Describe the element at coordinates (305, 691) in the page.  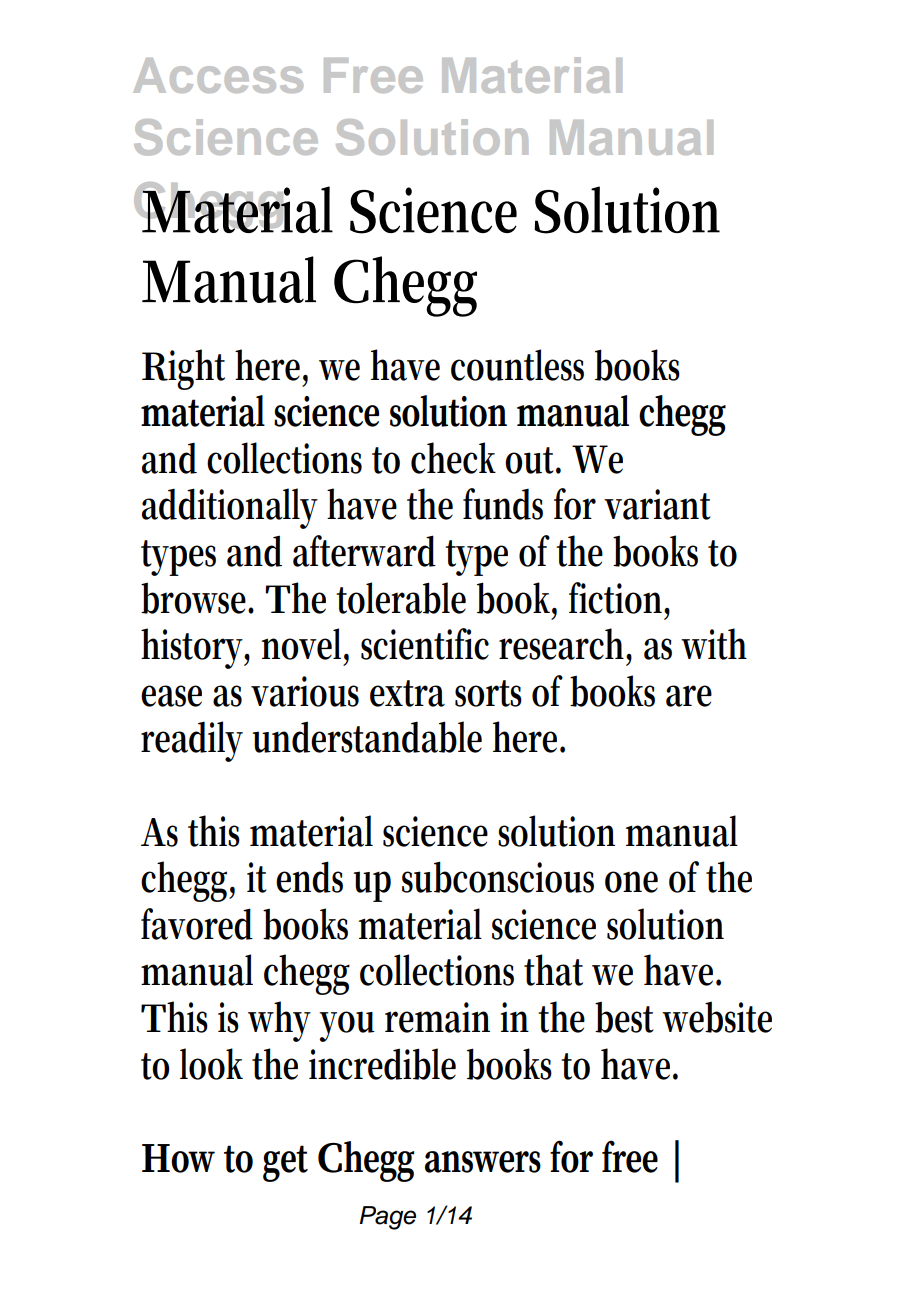
I see `various` at that location.
